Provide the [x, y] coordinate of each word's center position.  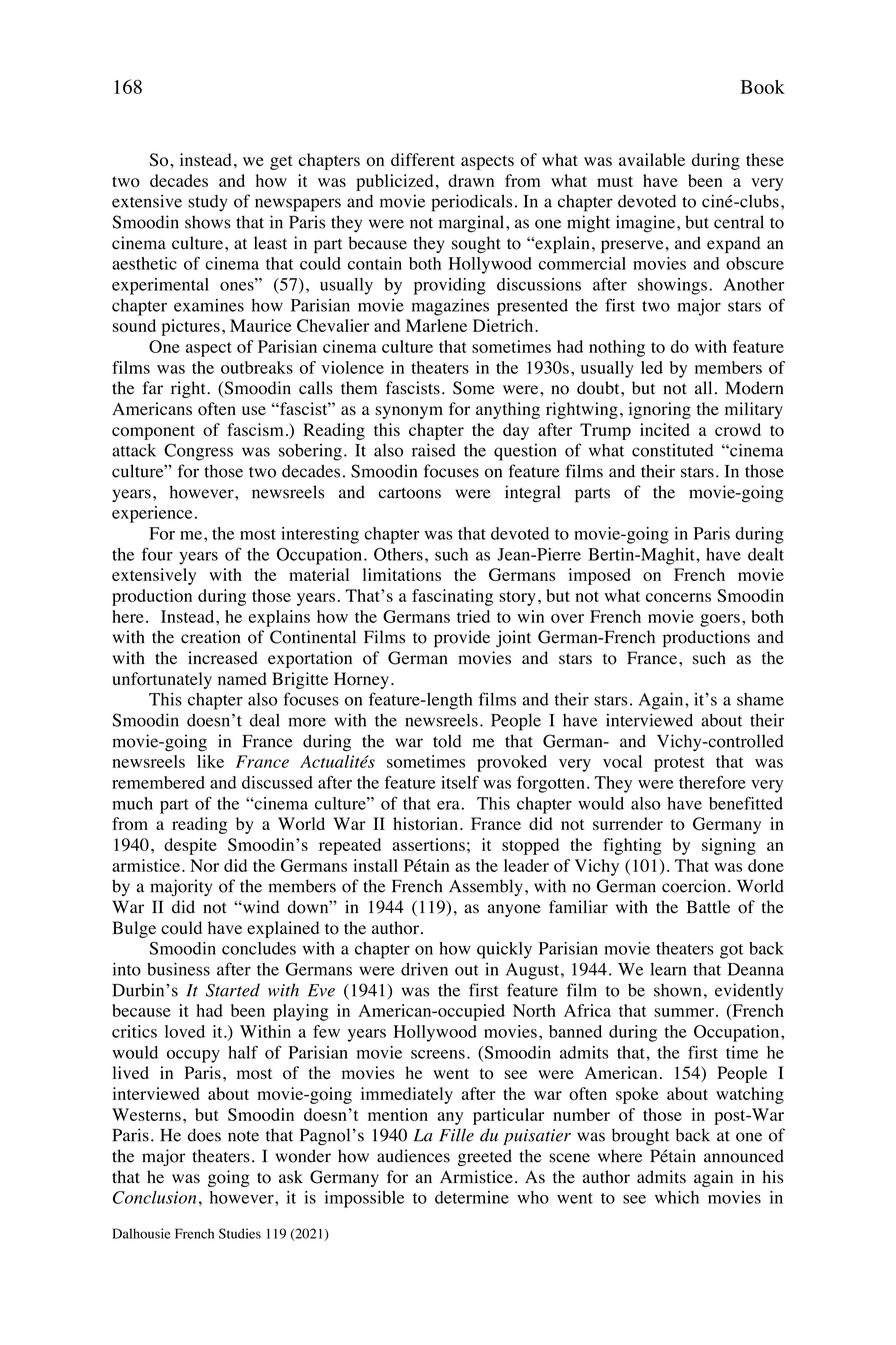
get [281, 162]
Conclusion [155, 1197]
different [423, 159]
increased [223, 658]
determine [472, 1197]
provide [462, 638]
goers [720, 620]
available [652, 159]
